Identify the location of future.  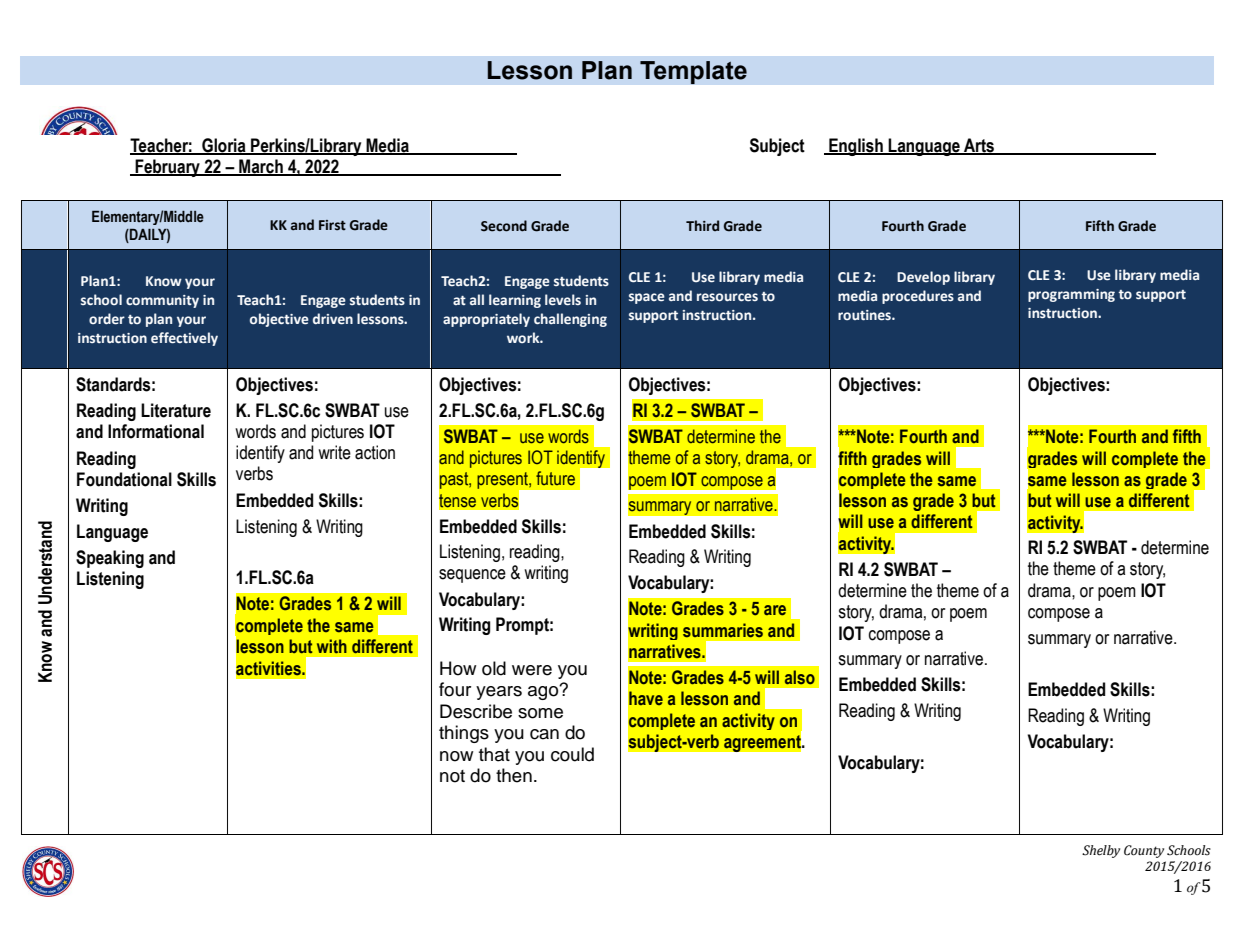
(555, 478).
